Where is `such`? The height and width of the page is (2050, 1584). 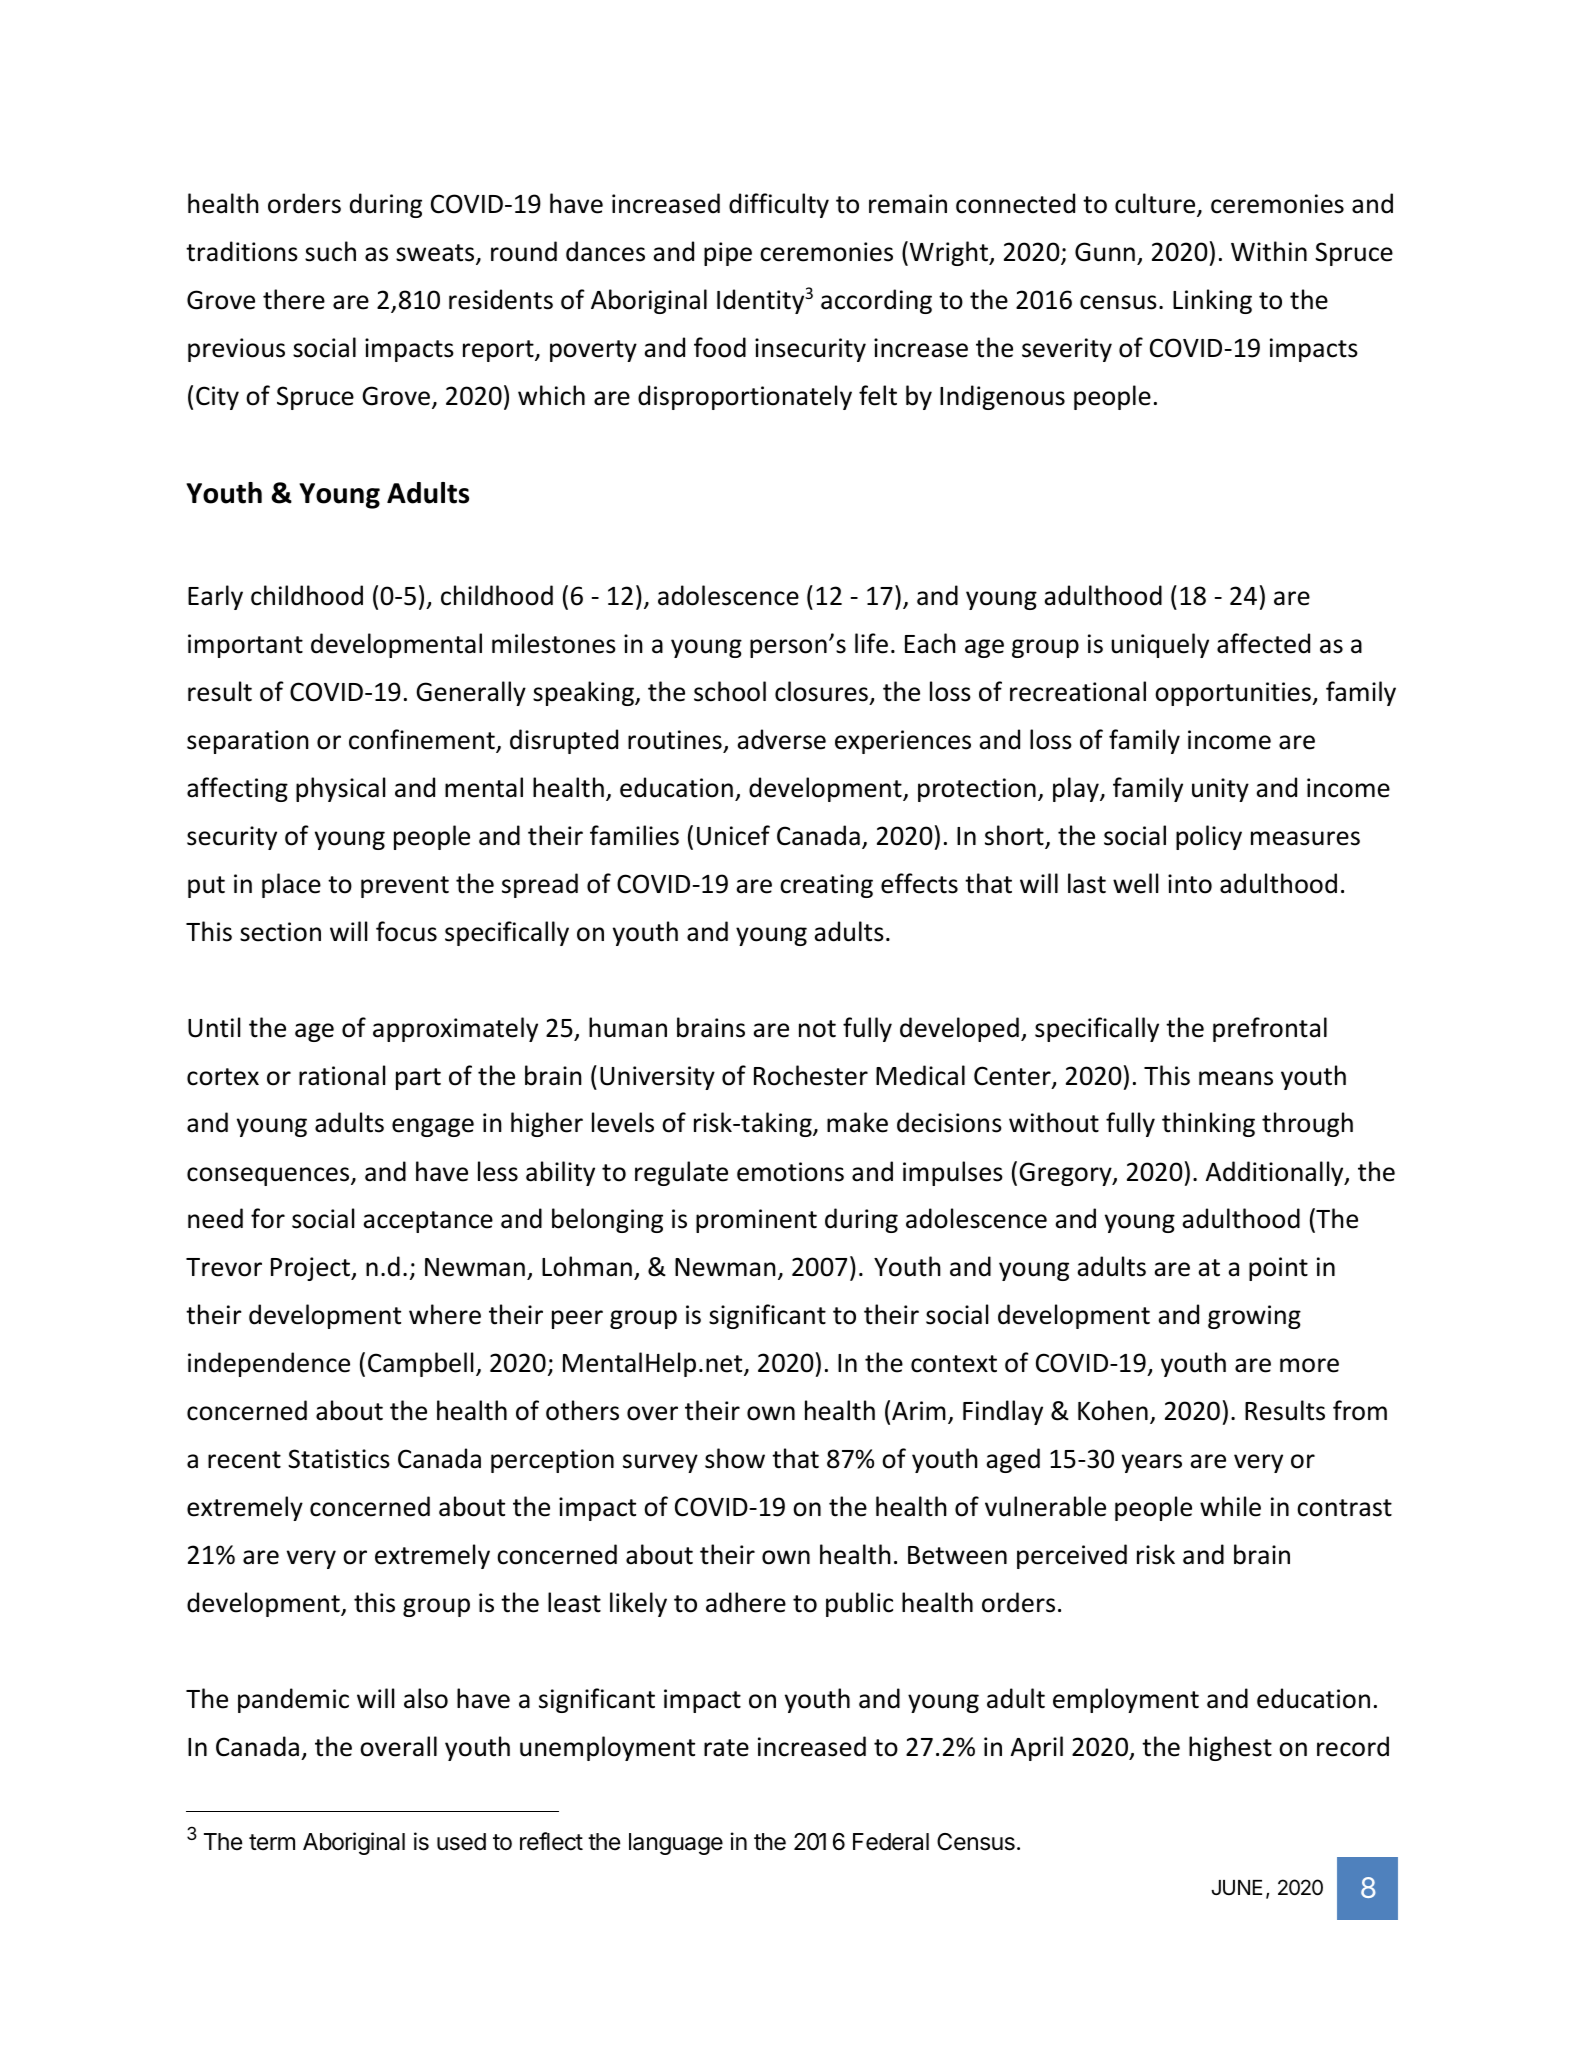
such is located at coordinates (330, 251).
